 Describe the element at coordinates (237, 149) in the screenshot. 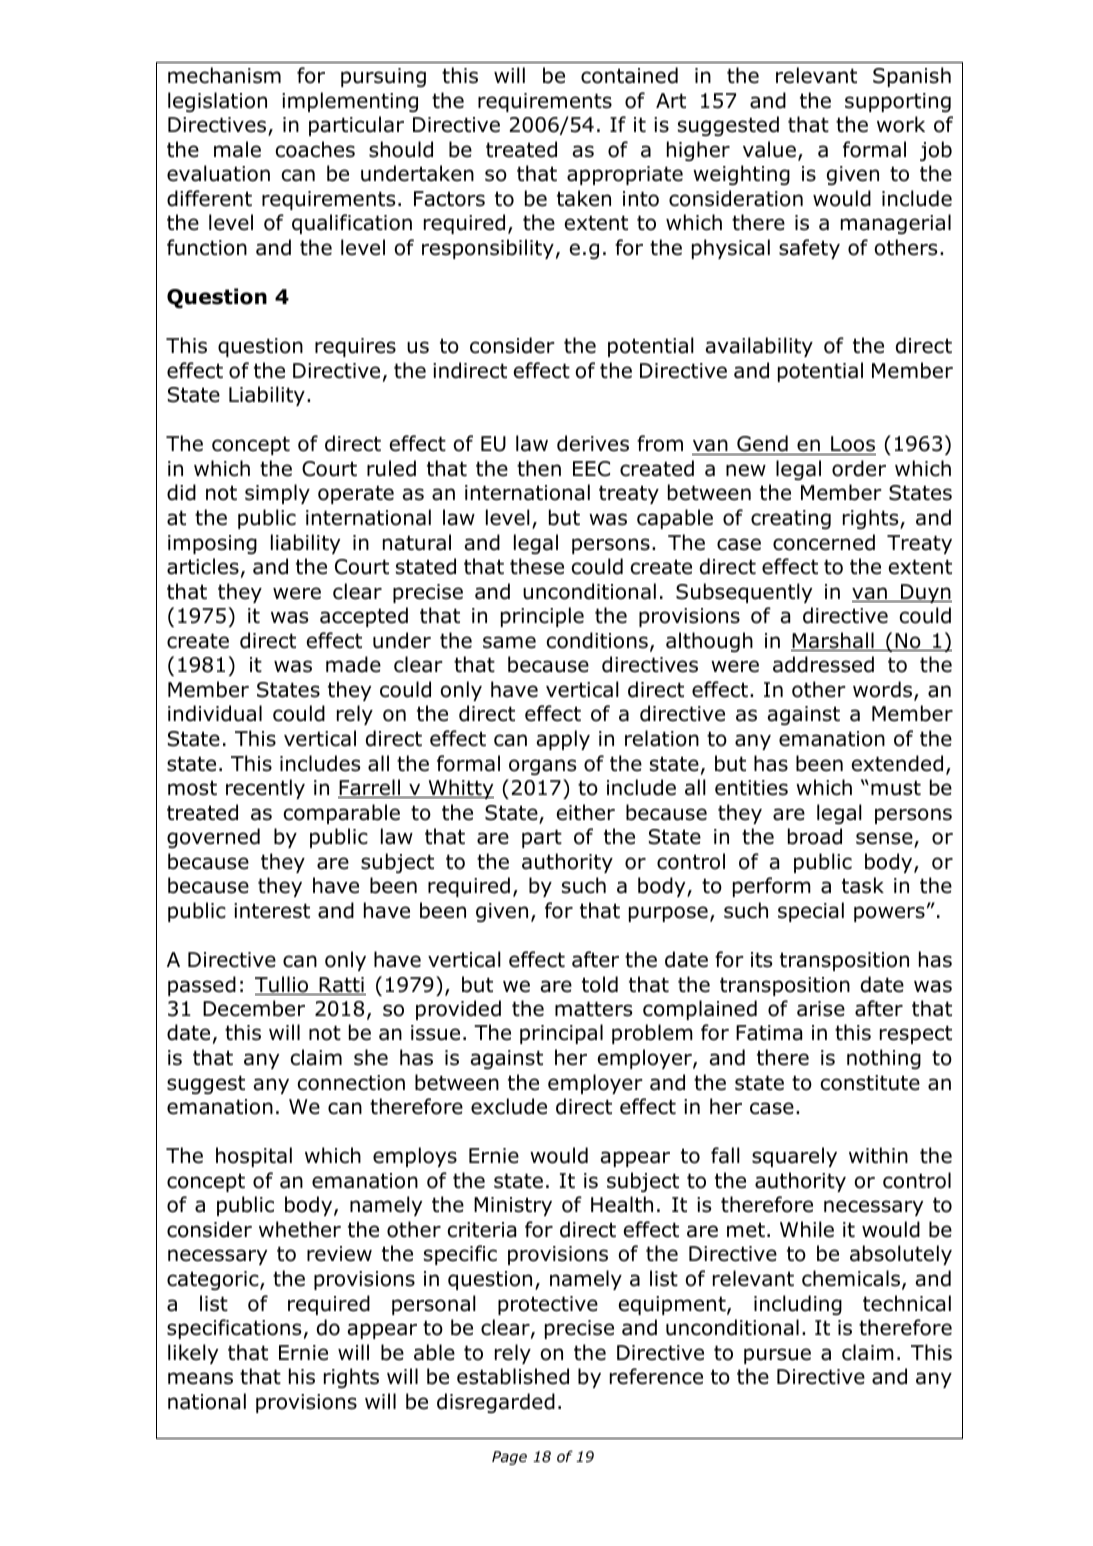

I see `male` at that location.
